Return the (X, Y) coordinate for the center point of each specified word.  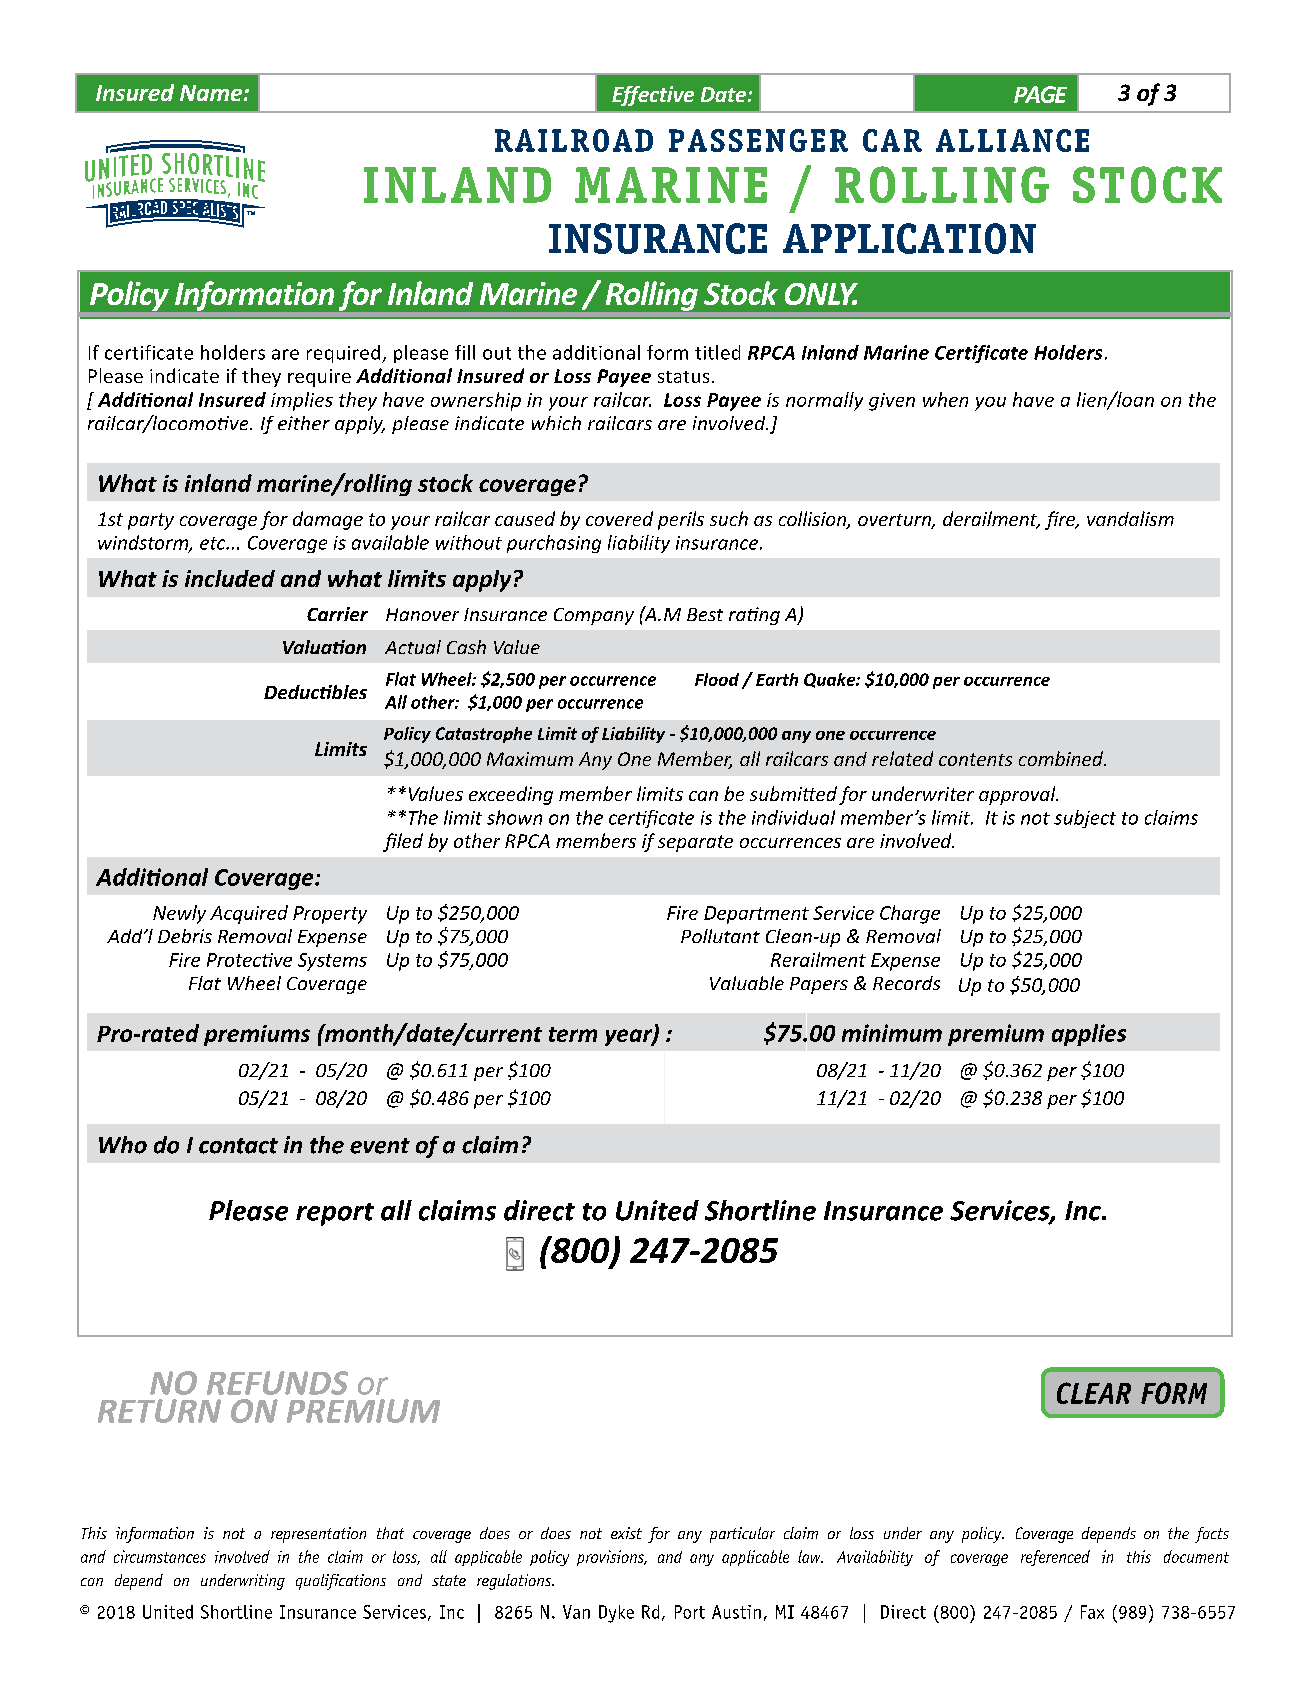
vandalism (1130, 518)
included (230, 578)
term (573, 1034)
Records (906, 983)
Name (212, 93)
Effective (653, 96)
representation (318, 1535)
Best (705, 614)
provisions (611, 1558)
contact (238, 1146)
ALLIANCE (1012, 140)
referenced (1055, 1558)
